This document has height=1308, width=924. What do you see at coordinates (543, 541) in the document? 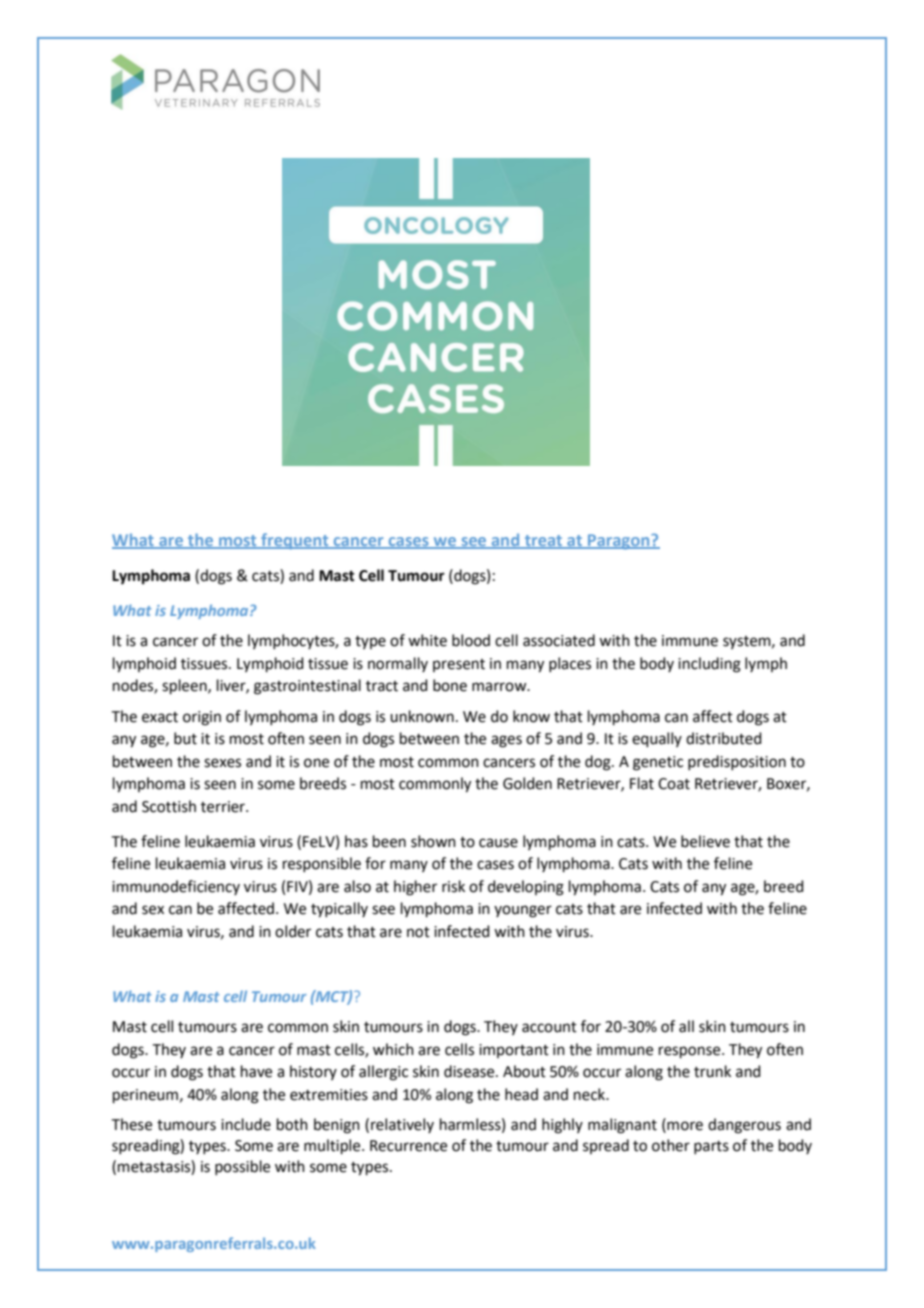
I see `treat` at bounding box center [543, 541].
